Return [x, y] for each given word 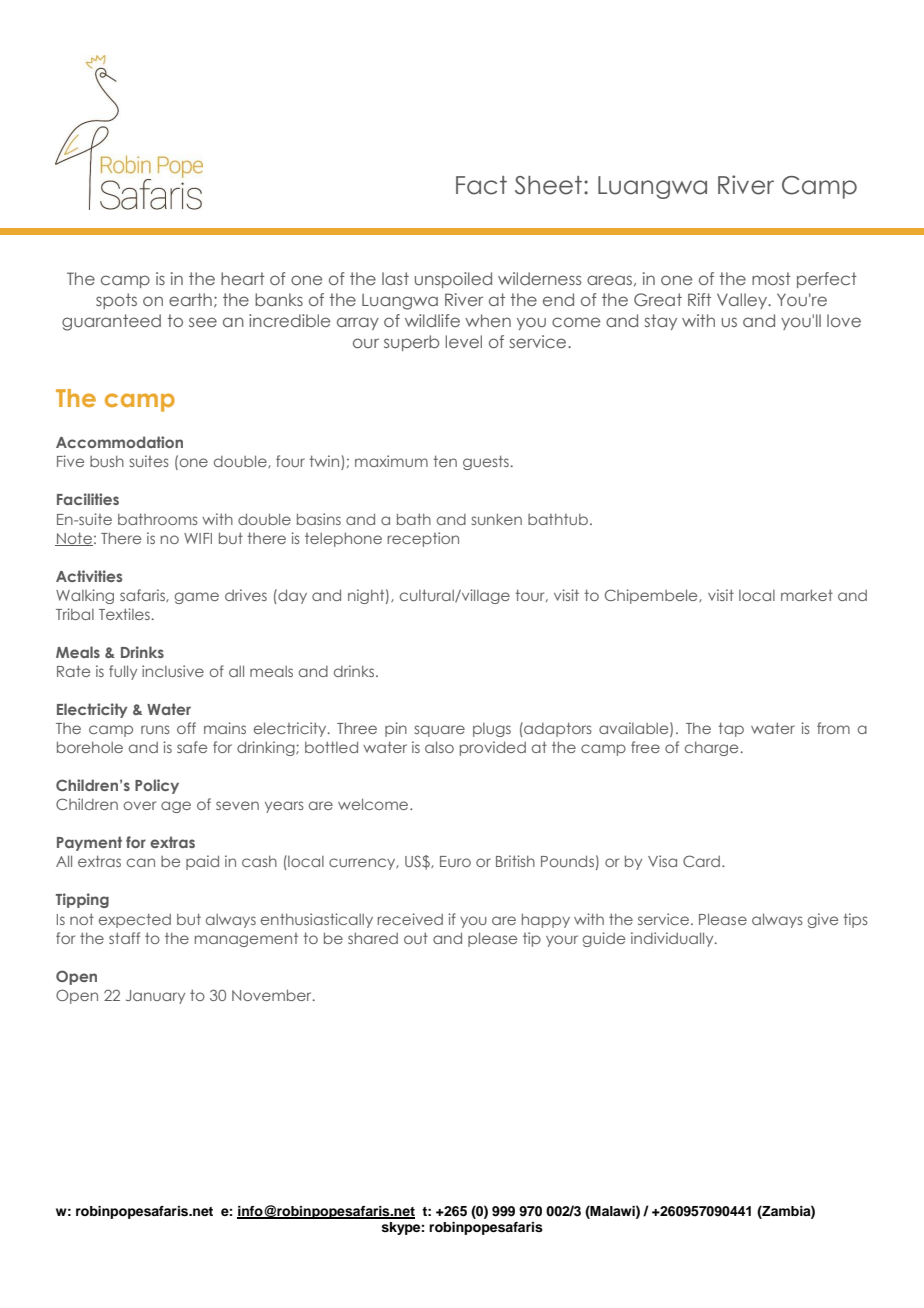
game [196, 598]
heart [243, 278]
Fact [481, 185]
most [771, 278]
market [807, 595]
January [155, 997]
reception [423, 539]
